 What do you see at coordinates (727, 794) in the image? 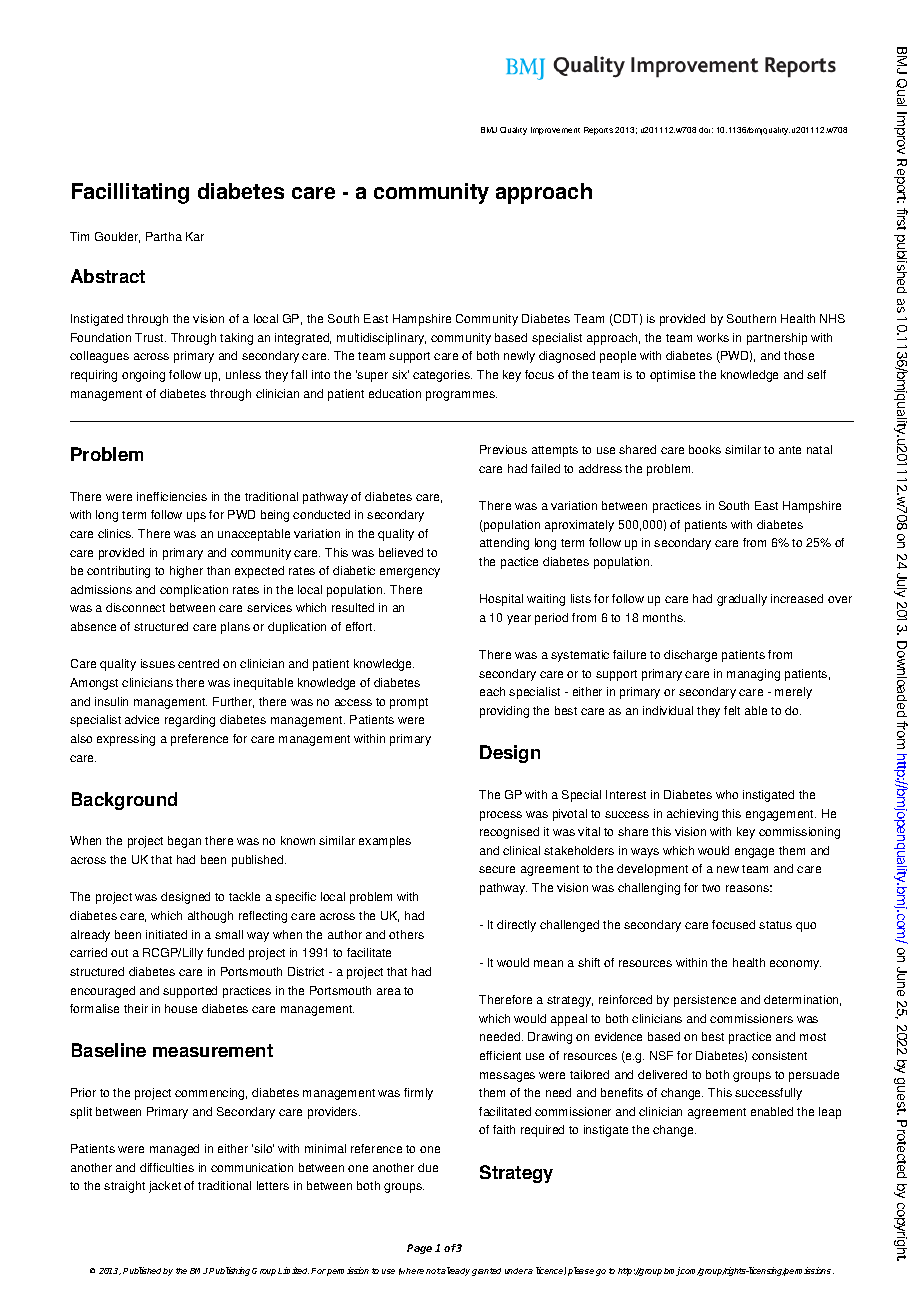
I see `who` at bounding box center [727, 794].
